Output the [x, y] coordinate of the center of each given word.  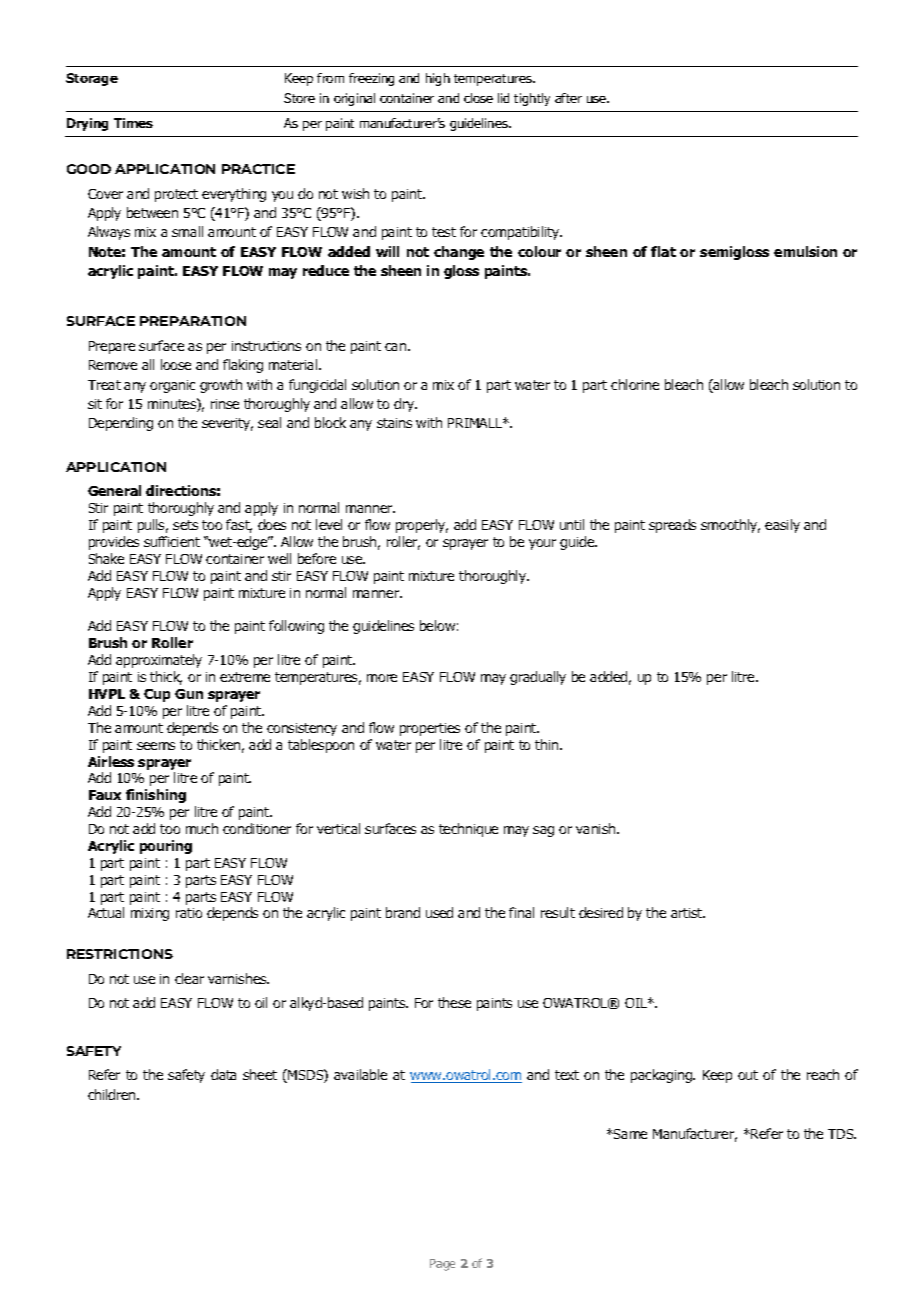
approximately [159, 661]
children [113, 1094]
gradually [538, 678]
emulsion [805, 251]
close [478, 98]
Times [133, 123]
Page [442, 1265]
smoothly [730, 526]
